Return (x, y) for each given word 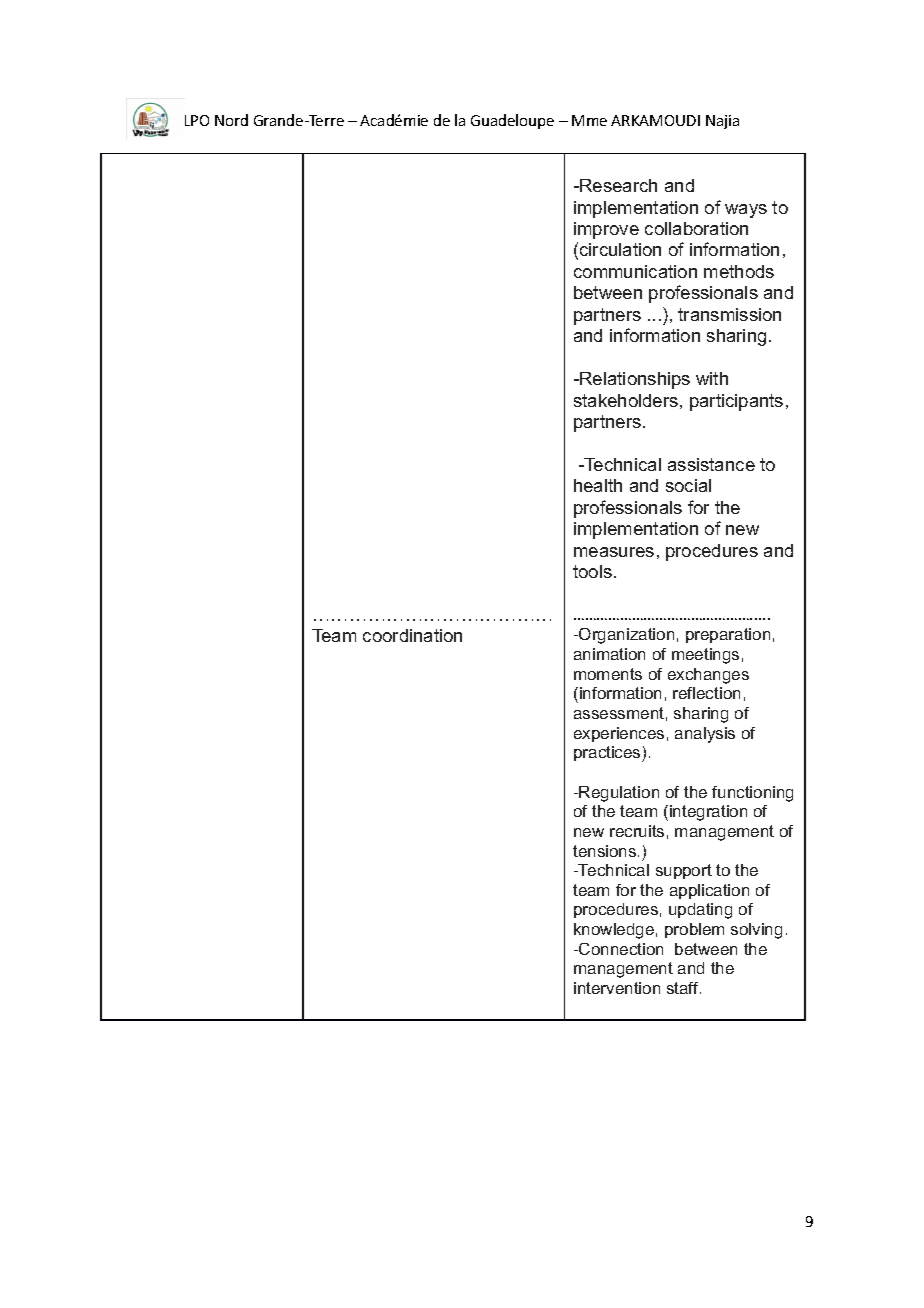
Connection (620, 949)
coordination (412, 635)
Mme (589, 120)
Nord (231, 120)
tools (592, 571)
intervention (617, 988)
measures (614, 552)
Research (618, 185)
